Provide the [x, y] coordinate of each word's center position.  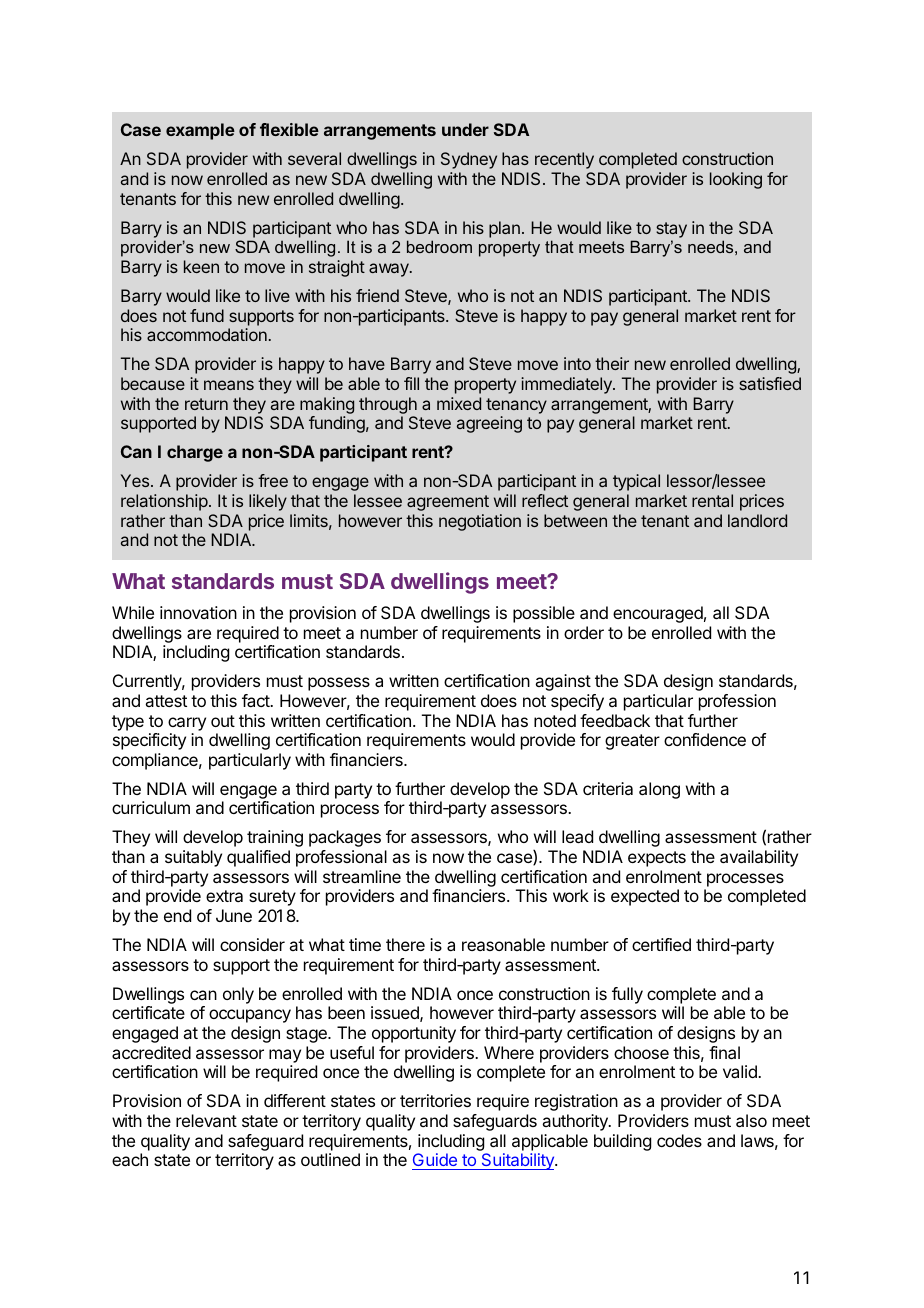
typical [636, 482]
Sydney [469, 160]
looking [736, 180]
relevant [206, 1120]
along [659, 790]
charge [195, 453]
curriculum [151, 807]
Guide [435, 1159]
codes [679, 1140]
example [200, 131]
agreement [448, 503]
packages [345, 838]
